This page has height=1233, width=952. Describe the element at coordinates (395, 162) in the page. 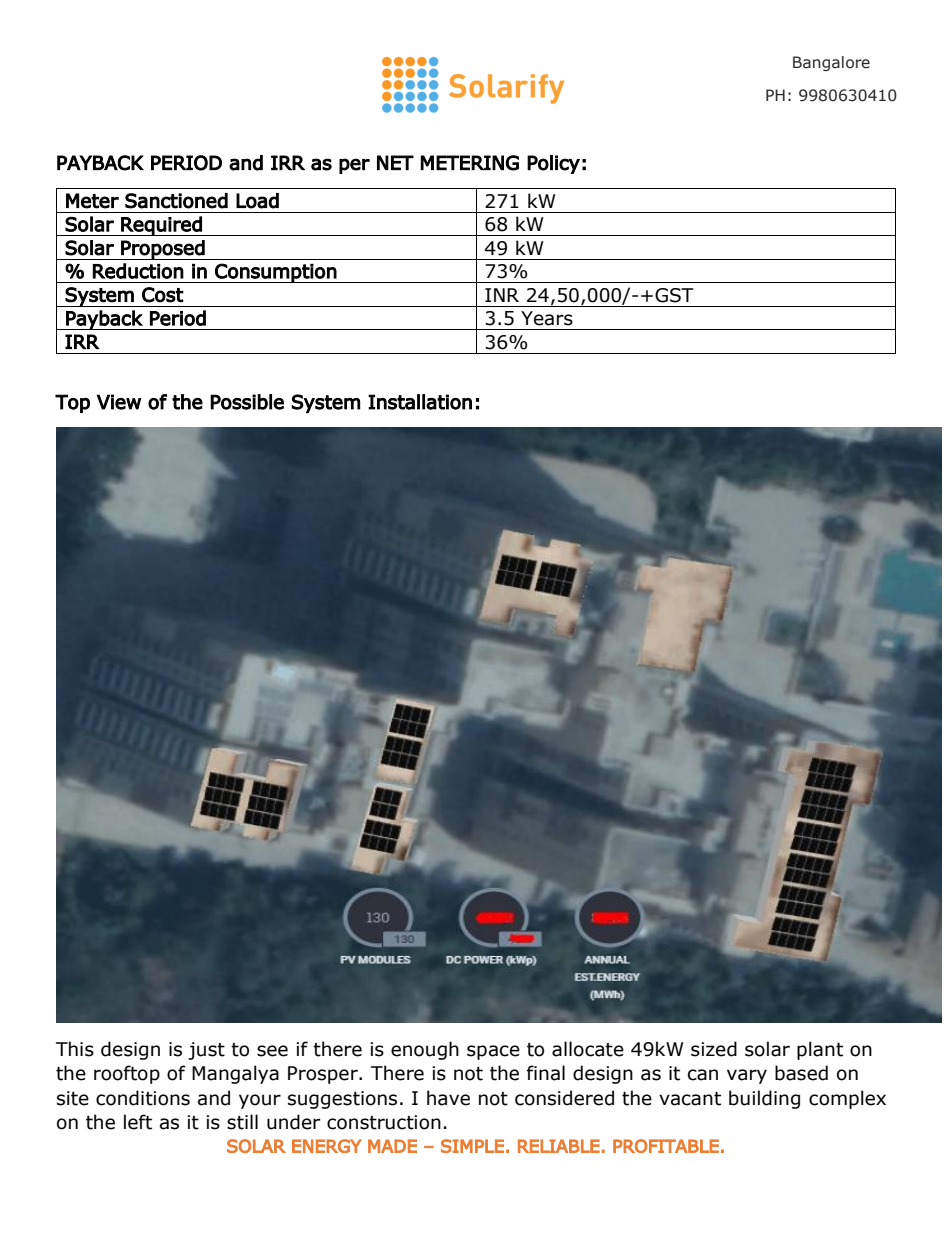

I see `NET` at that location.
